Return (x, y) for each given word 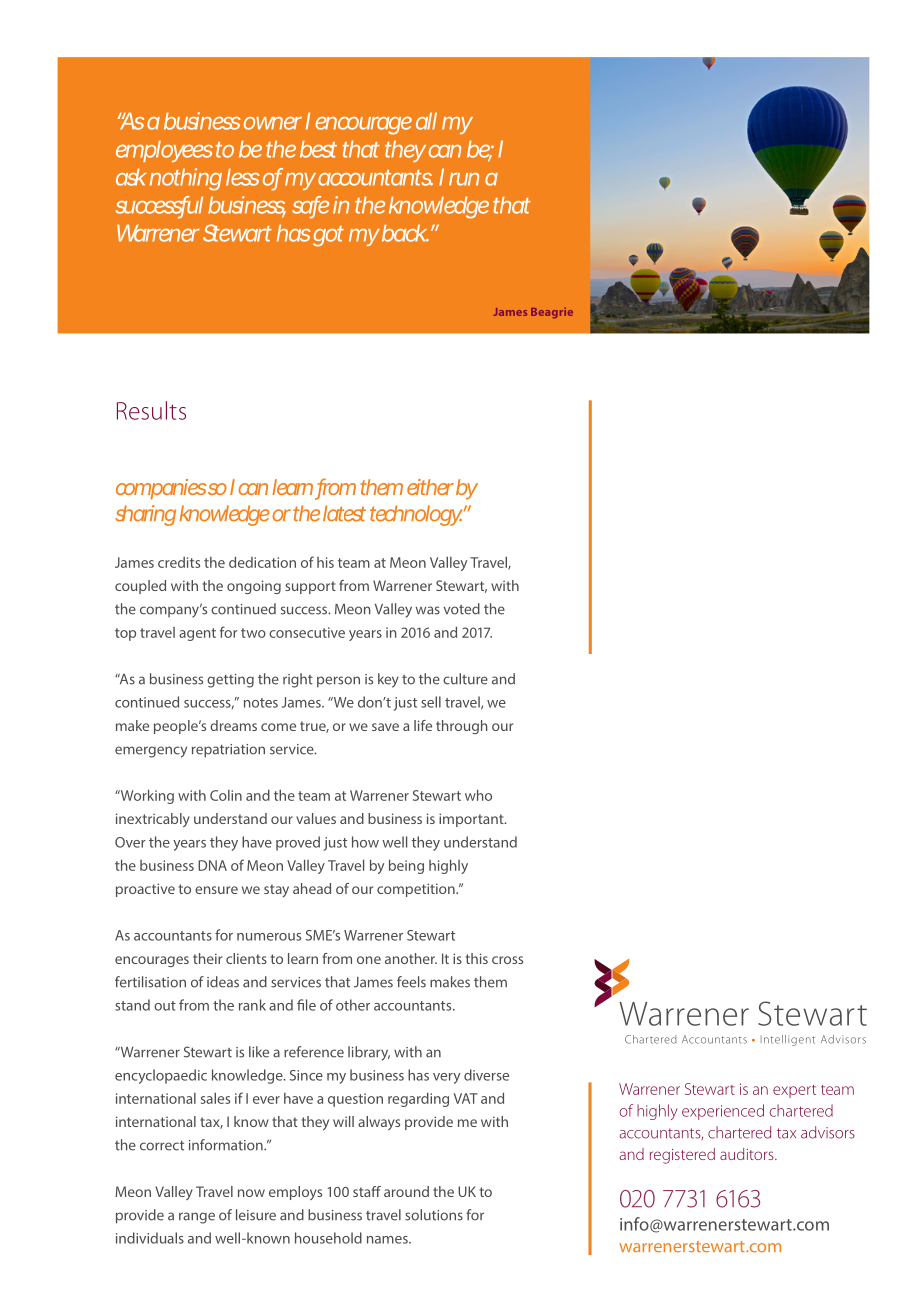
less (243, 177)
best (318, 149)
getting (230, 681)
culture (465, 679)
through (462, 727)
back (404, 233)
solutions (434, 1215)
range (197, 1218)
